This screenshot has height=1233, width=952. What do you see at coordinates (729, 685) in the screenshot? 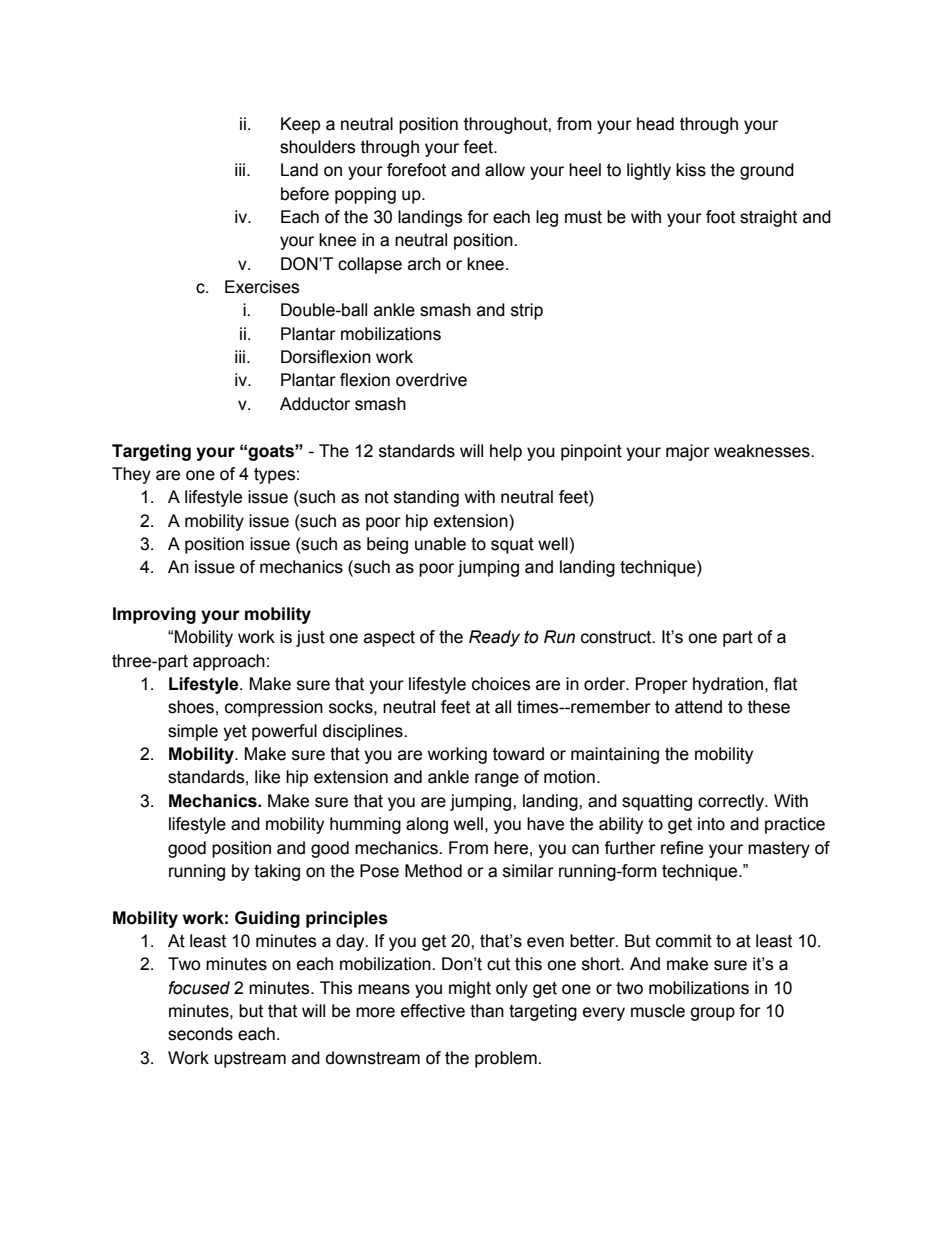
I see `hydration` at bounding box center [729, 685].
